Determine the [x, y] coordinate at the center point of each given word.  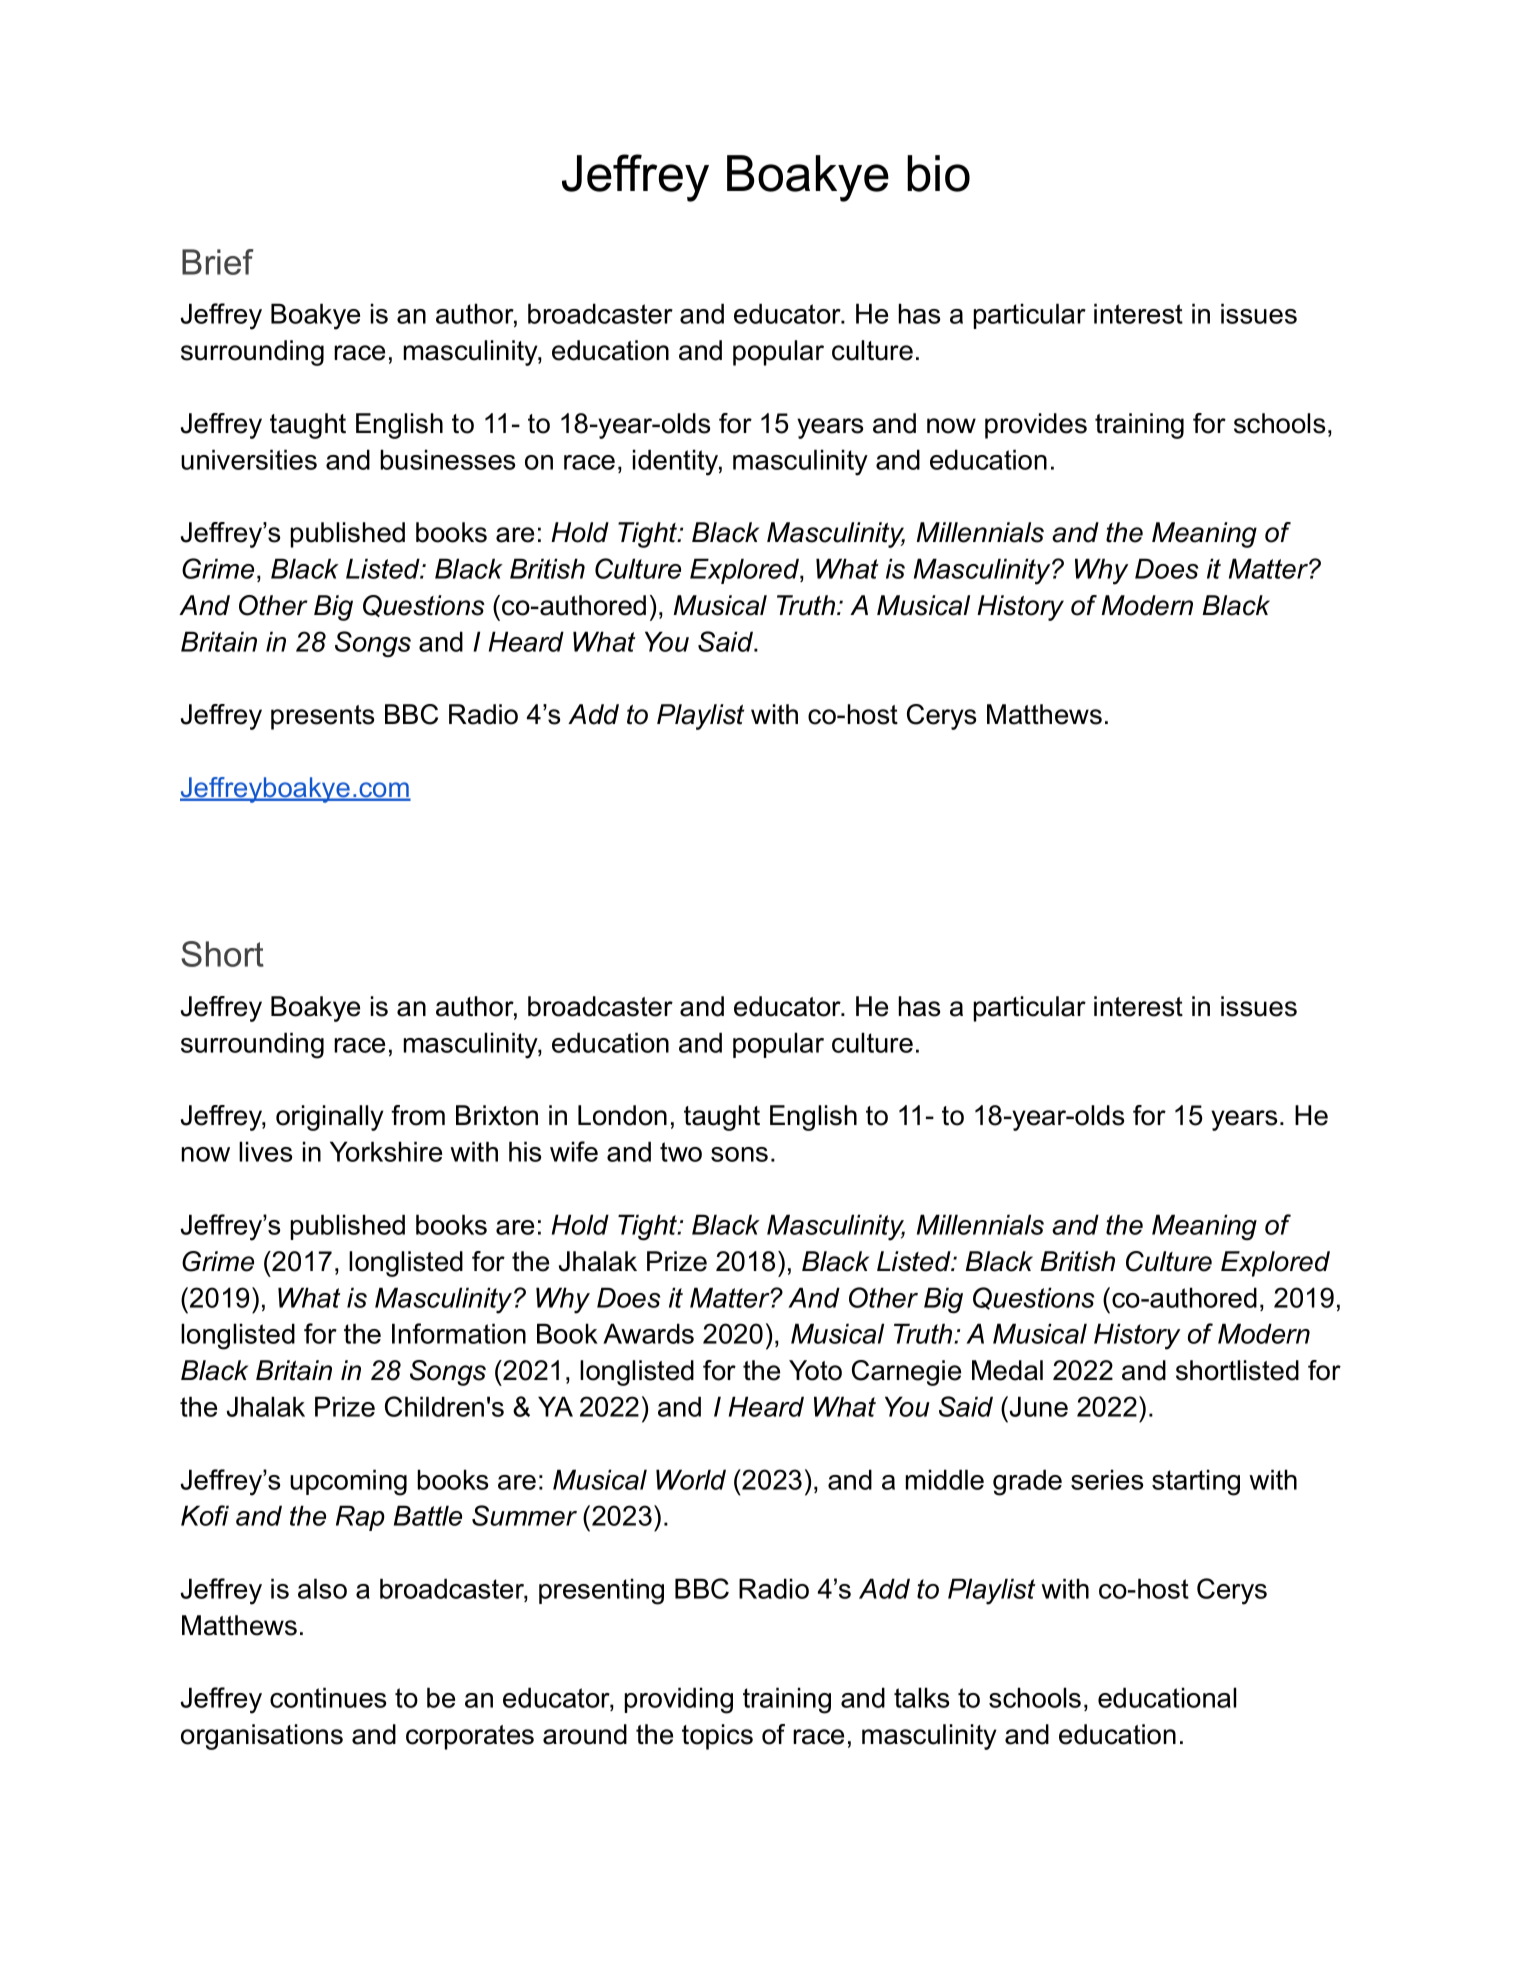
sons [739, 1154]
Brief [218, 262]
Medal [1007, 1370]
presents [322, 717]
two [681, 1152]
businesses [447, 459]
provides [1036, 426]
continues [328, 1697]
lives [265, 1151]
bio [938, 173]
